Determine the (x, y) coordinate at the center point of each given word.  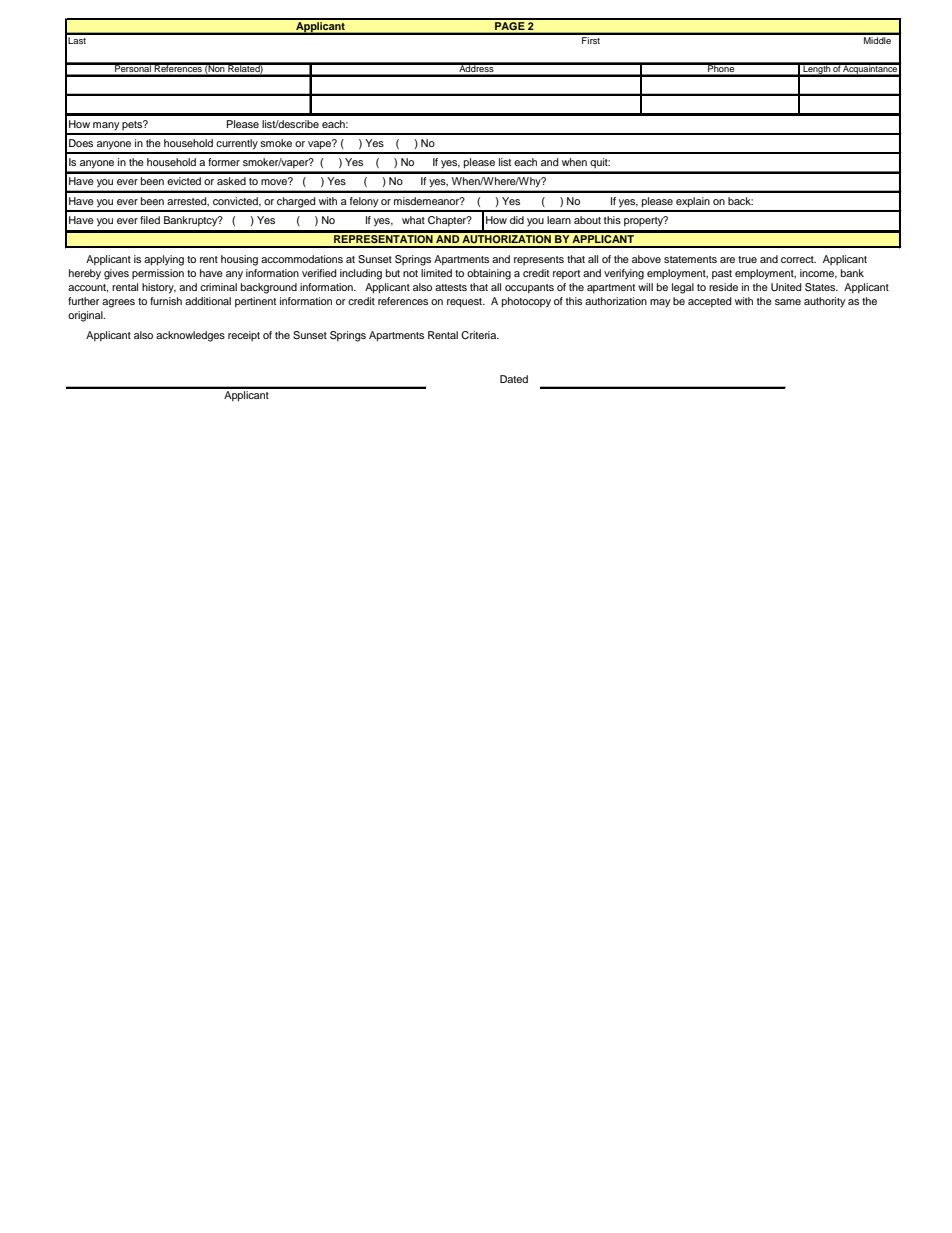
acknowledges (190, 336)
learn (559, 220)
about (587, 220)
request (466, 303)
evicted (184, 181)
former (224, 162)
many (106, 126)
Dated (514, 379)
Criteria (480, 335)
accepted (710, 302)
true (747, 259)
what (413, 220)
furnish (166, 301)
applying (164, 260)
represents (539, 260)
